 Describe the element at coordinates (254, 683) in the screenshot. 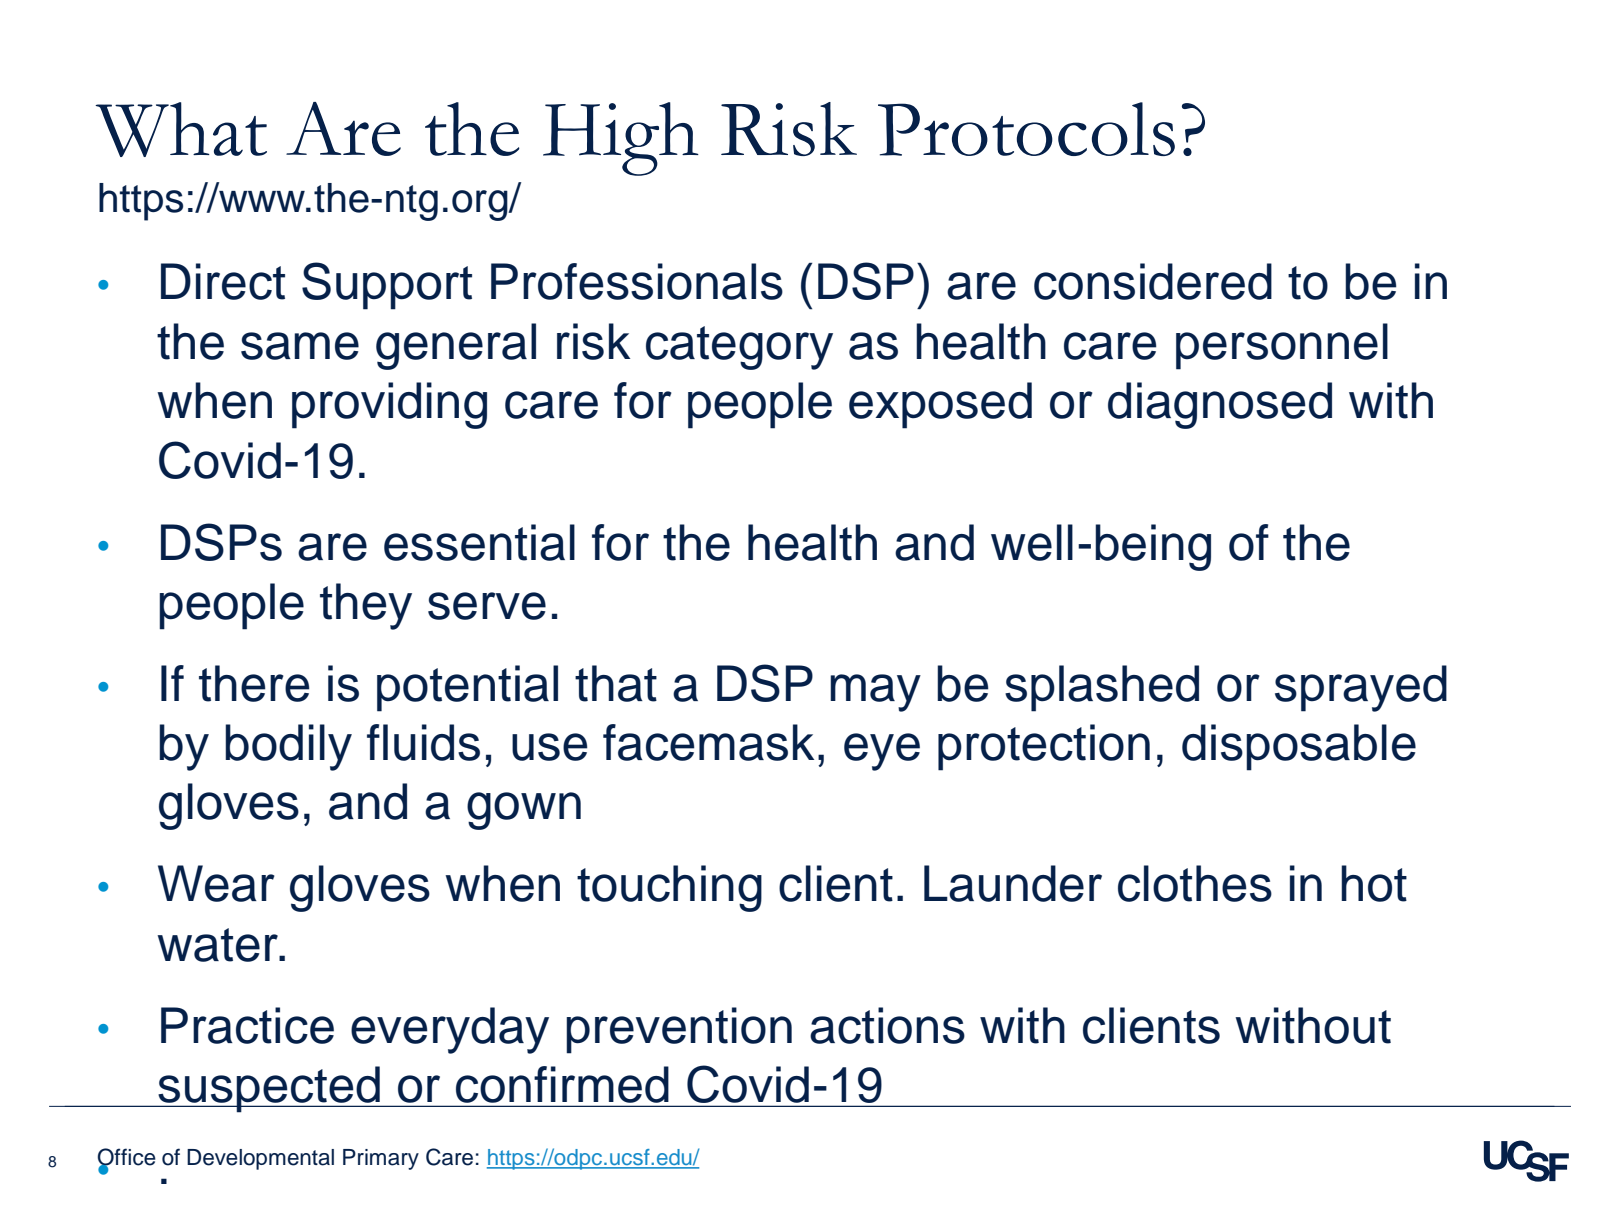

I see `there` at that location.
